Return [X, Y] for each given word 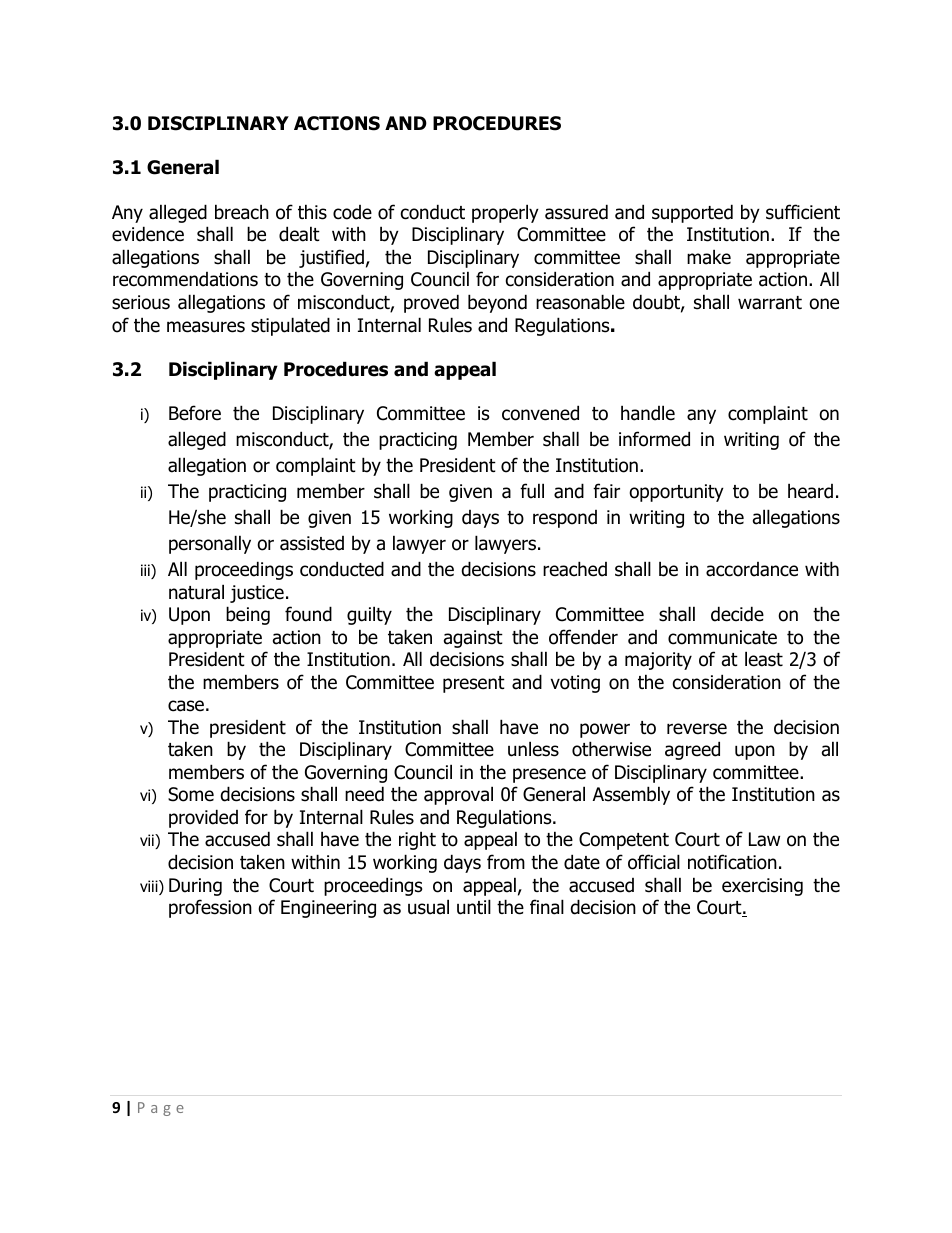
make [709, 257]
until [474, 907]
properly [505, 213]
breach [242, 212]
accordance [752, 569]
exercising [762, 887]
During [195, 887]
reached [575, 569]
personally [210, 544]
